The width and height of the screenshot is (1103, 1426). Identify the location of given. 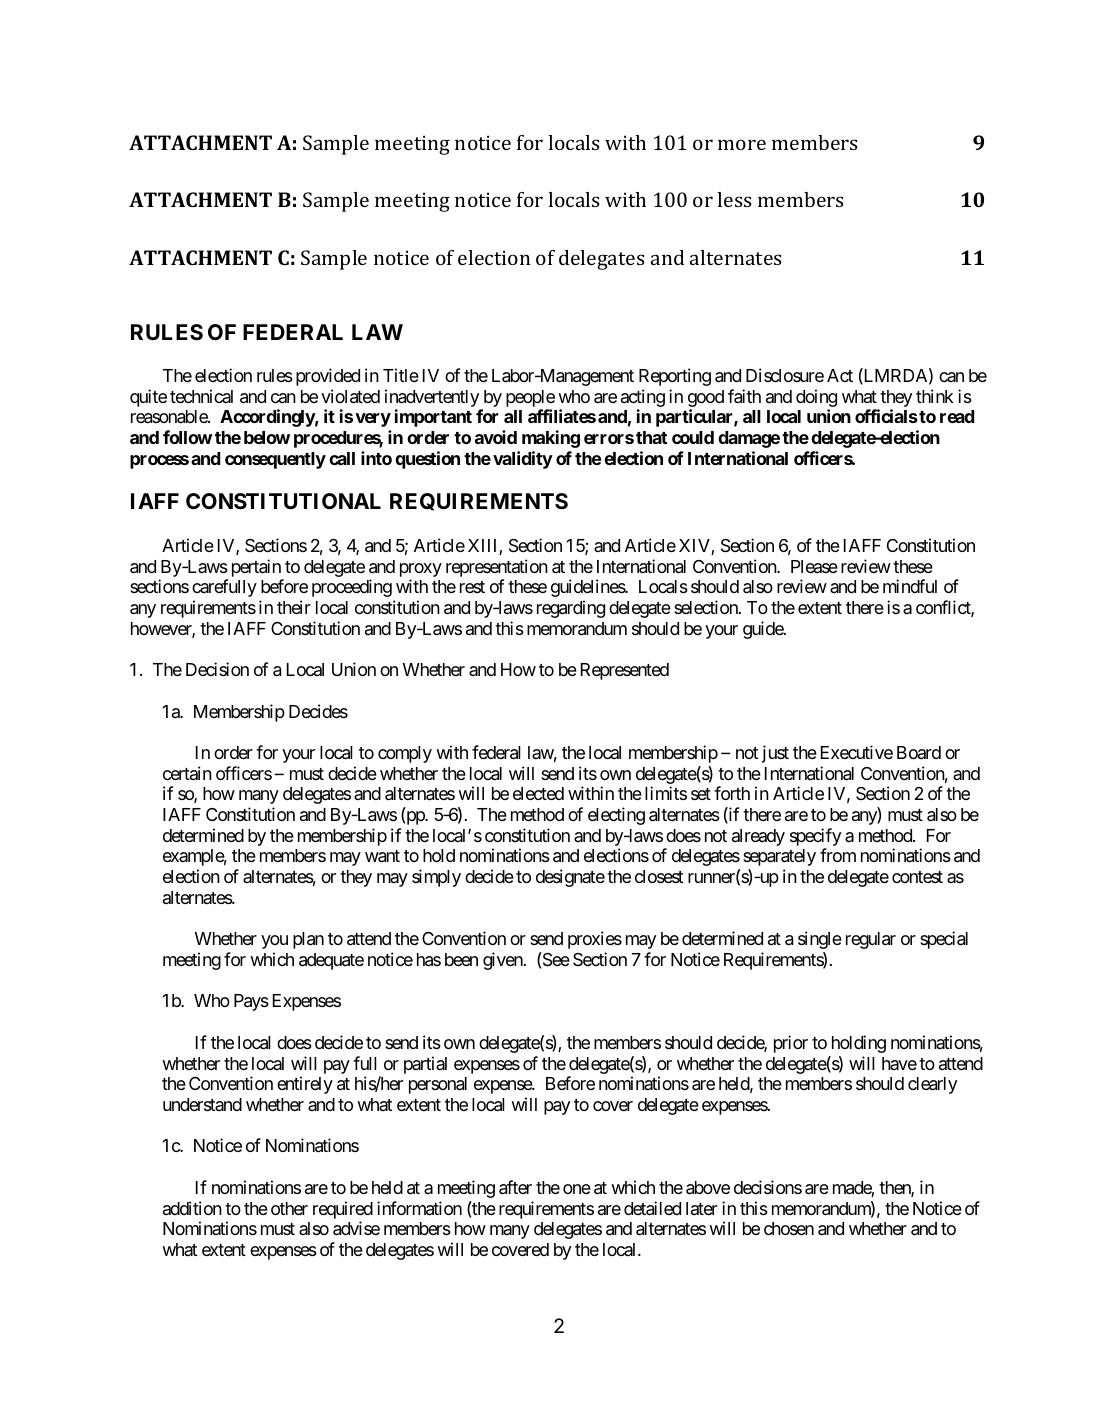
(504, 961).
